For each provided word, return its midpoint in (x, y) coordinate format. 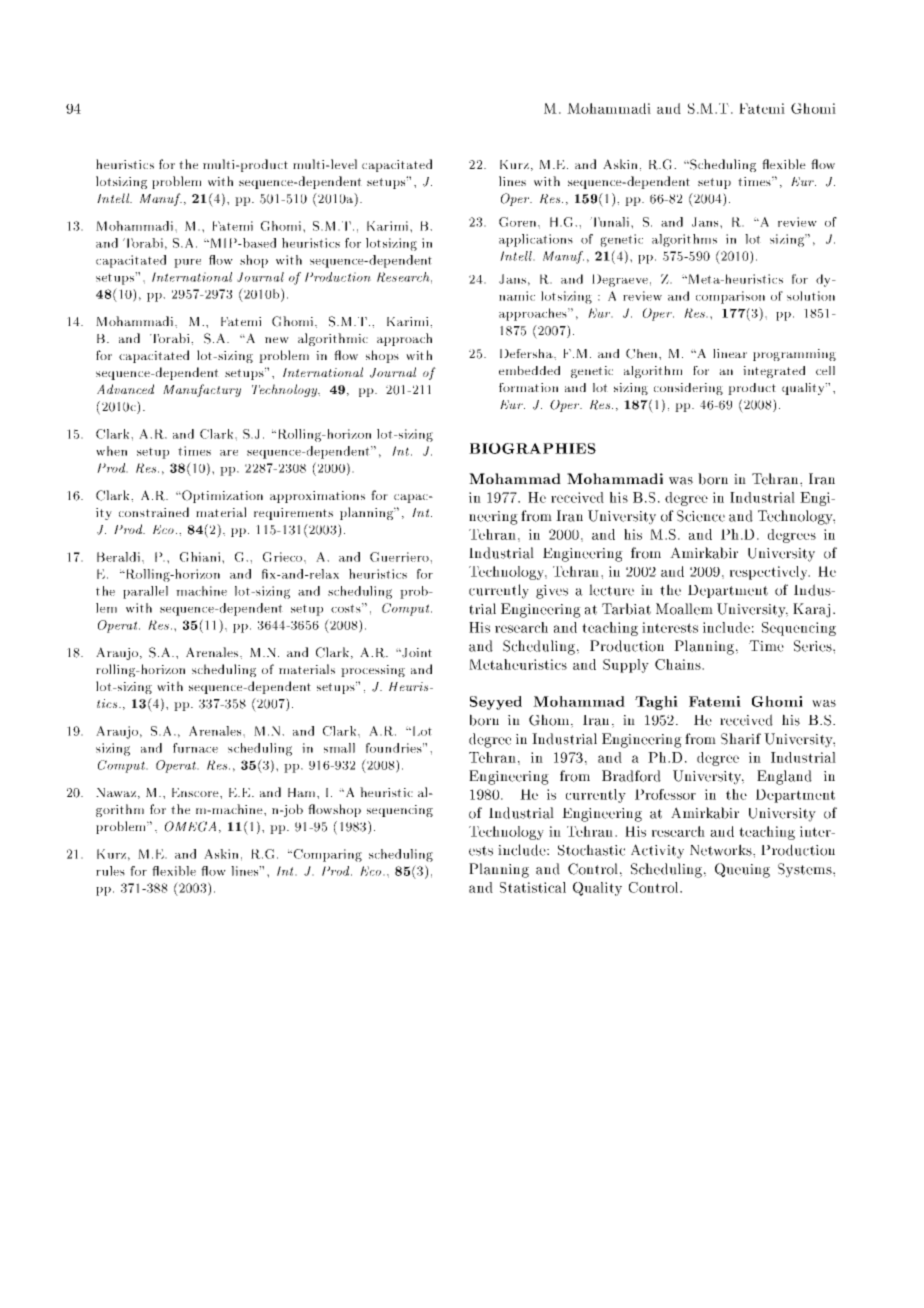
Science (701, 516)
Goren (519, 222)
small (339, 748)
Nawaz (117, 793)
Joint (416, 653)
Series (814, 646)
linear (730, 353)
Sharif (741, 739)
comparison (730, 297)
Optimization (221, 496)
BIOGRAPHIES (532, 448)
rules (110, 871)
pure (187, 263)
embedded (529, 370)
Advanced (125, 389)
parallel (145, 592)
